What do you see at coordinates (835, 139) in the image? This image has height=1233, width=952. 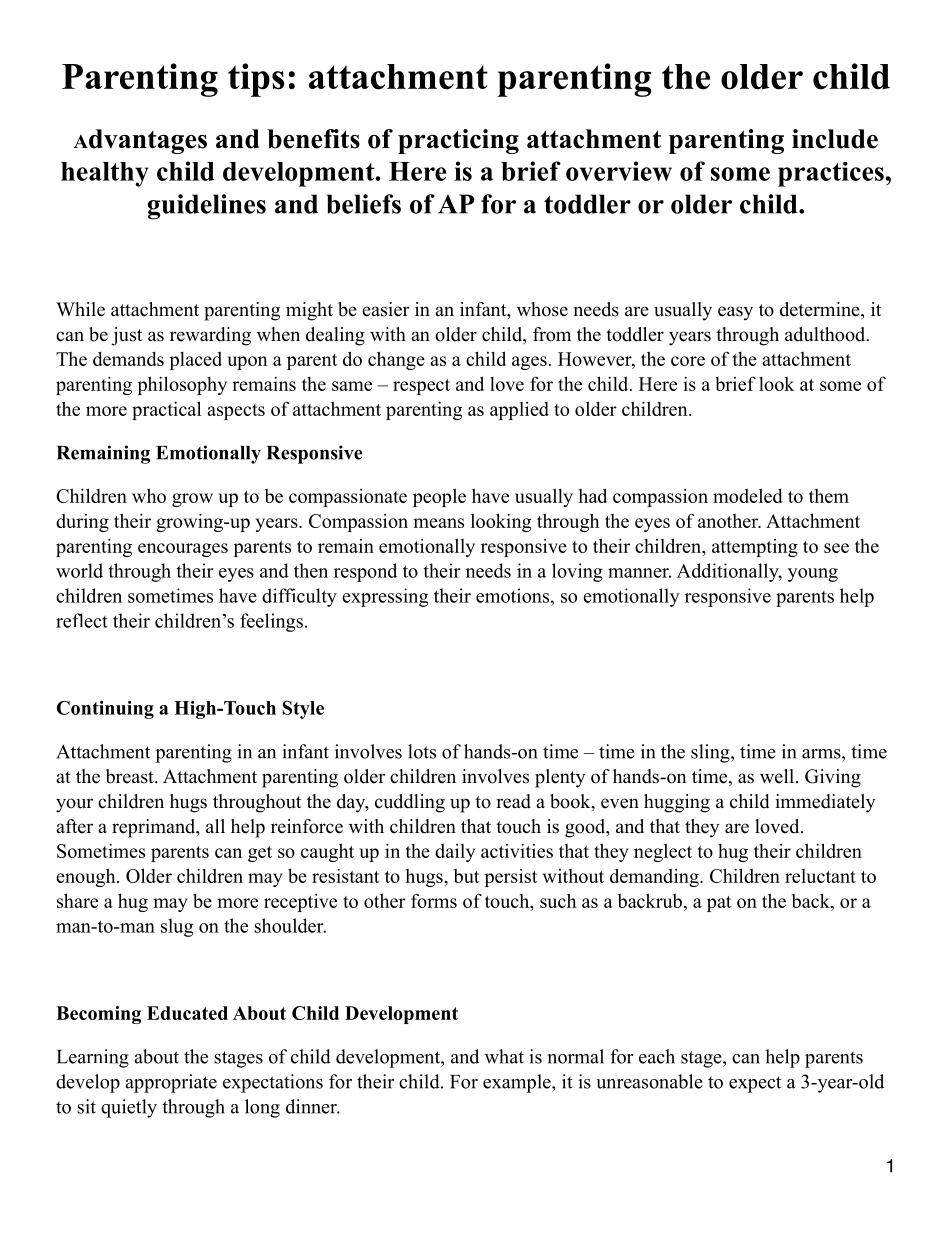 I see `include` at bounding box center [835, 139].
